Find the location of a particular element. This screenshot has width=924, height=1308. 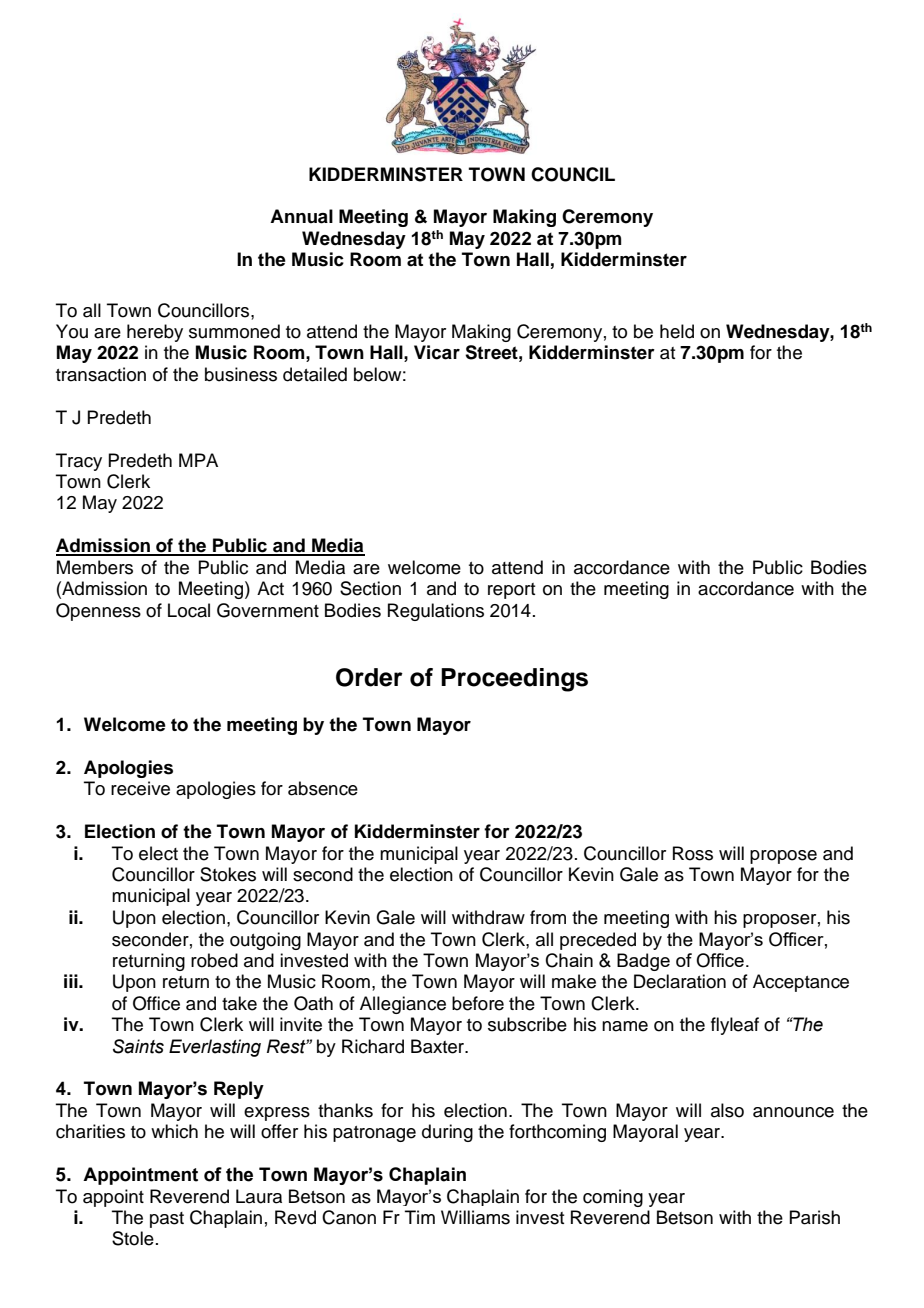

before is located at coordinates (478, 1003).
